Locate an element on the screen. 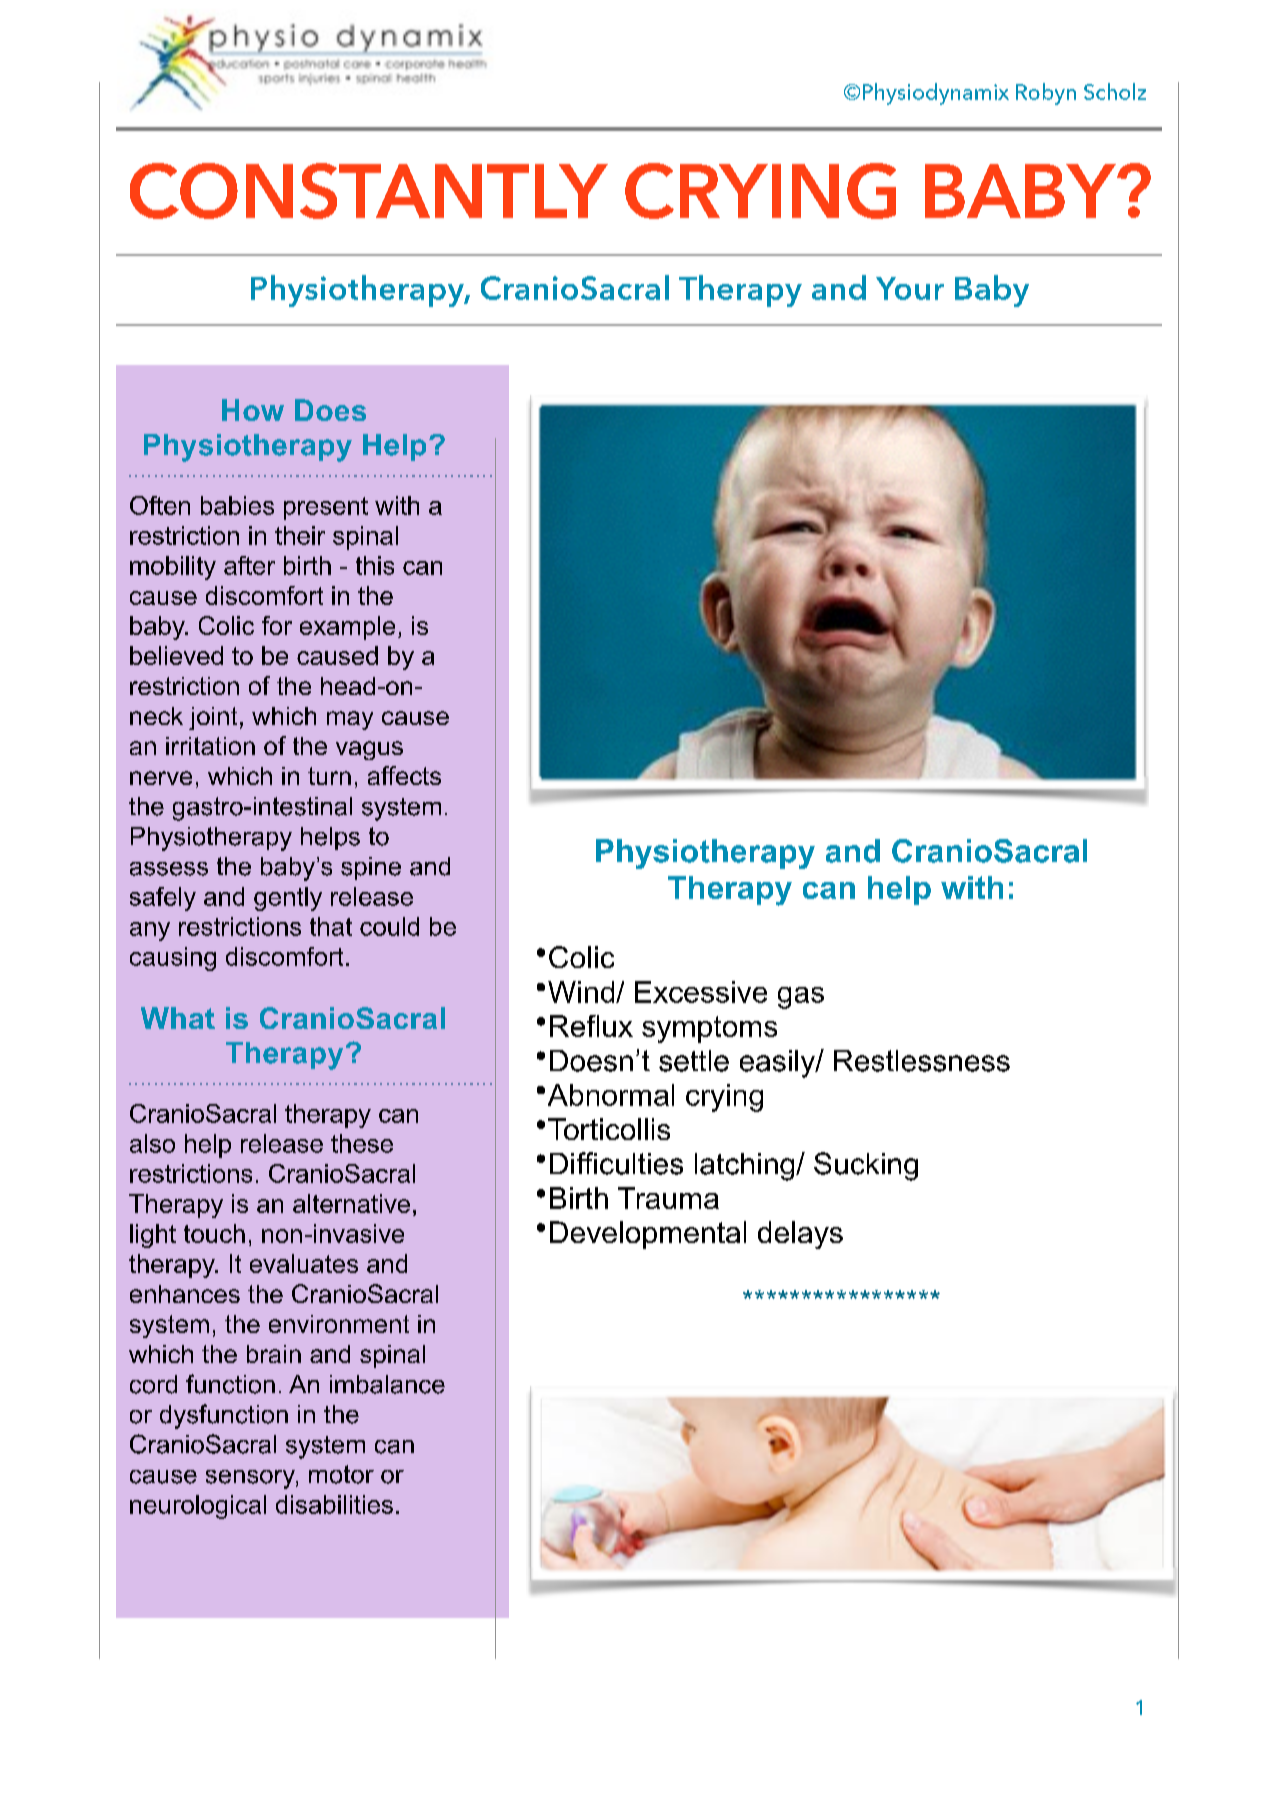 This screenshot has width=1278, height=1809. Robyn is located at coordinates (1046, 94).
